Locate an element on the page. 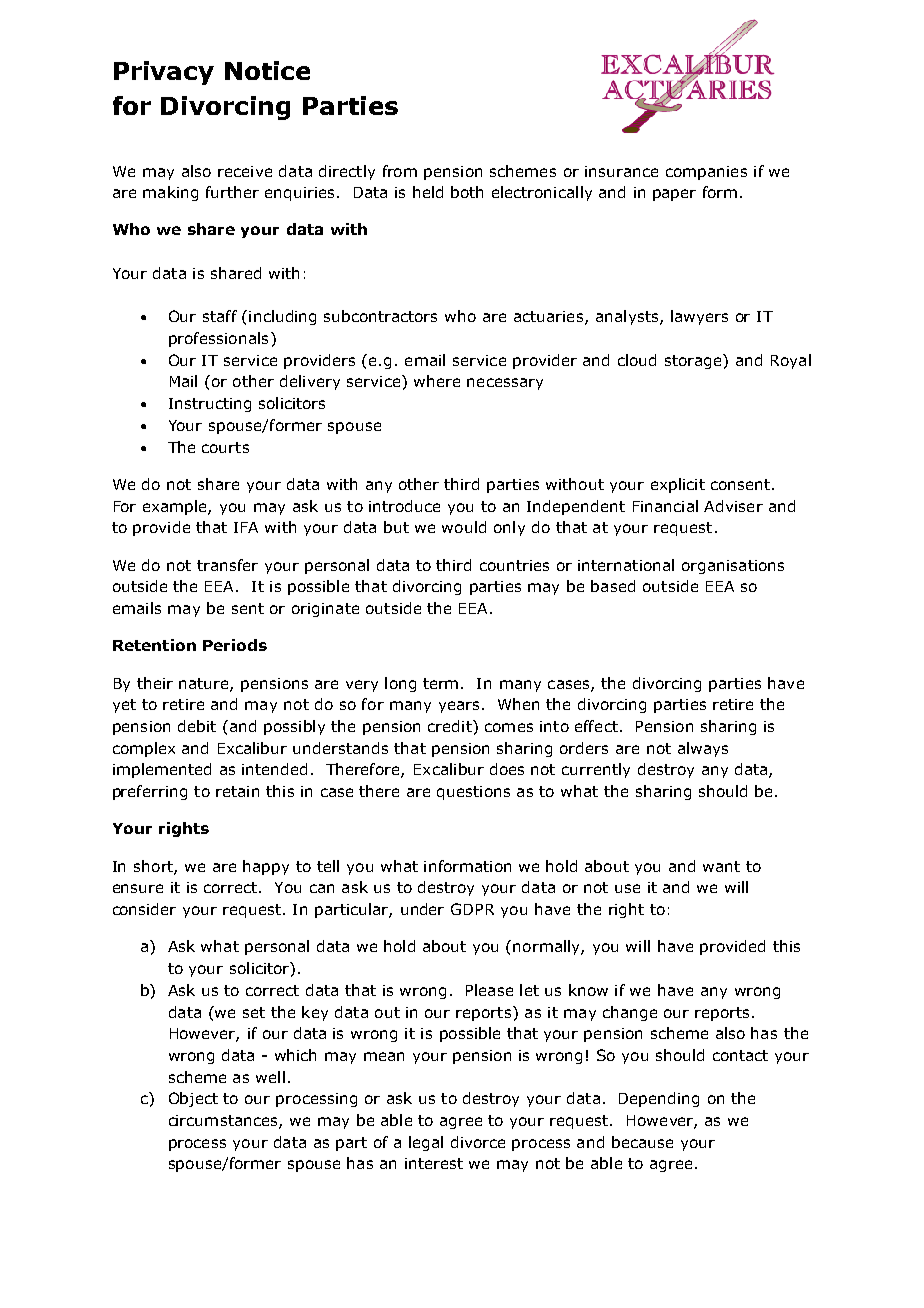 Image resolution: width=924 pixels, height=1308 pixels. divorce is located at coordinates (478, 1142).
